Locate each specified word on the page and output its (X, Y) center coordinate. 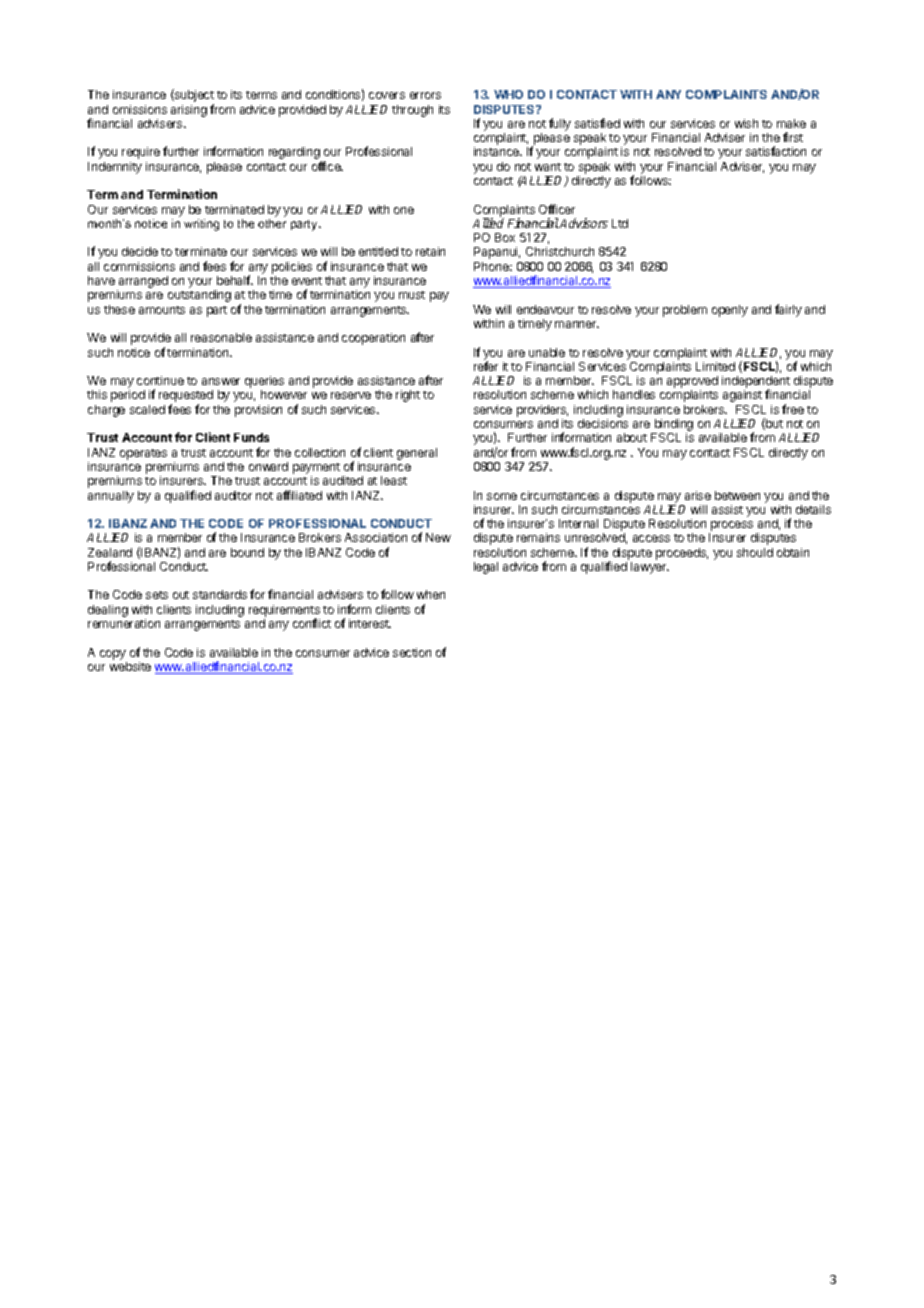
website (130, 666)
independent (756, 383)
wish (746, 123)
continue (160, 380)
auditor (233, 495)
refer (486, 366)
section (412, 652)
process (731, 527)
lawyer (650, 568)
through (412, 111)
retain (430, 251)
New (438, 537)
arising (189, 111)
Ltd (620, 223)
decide (140, 251)
